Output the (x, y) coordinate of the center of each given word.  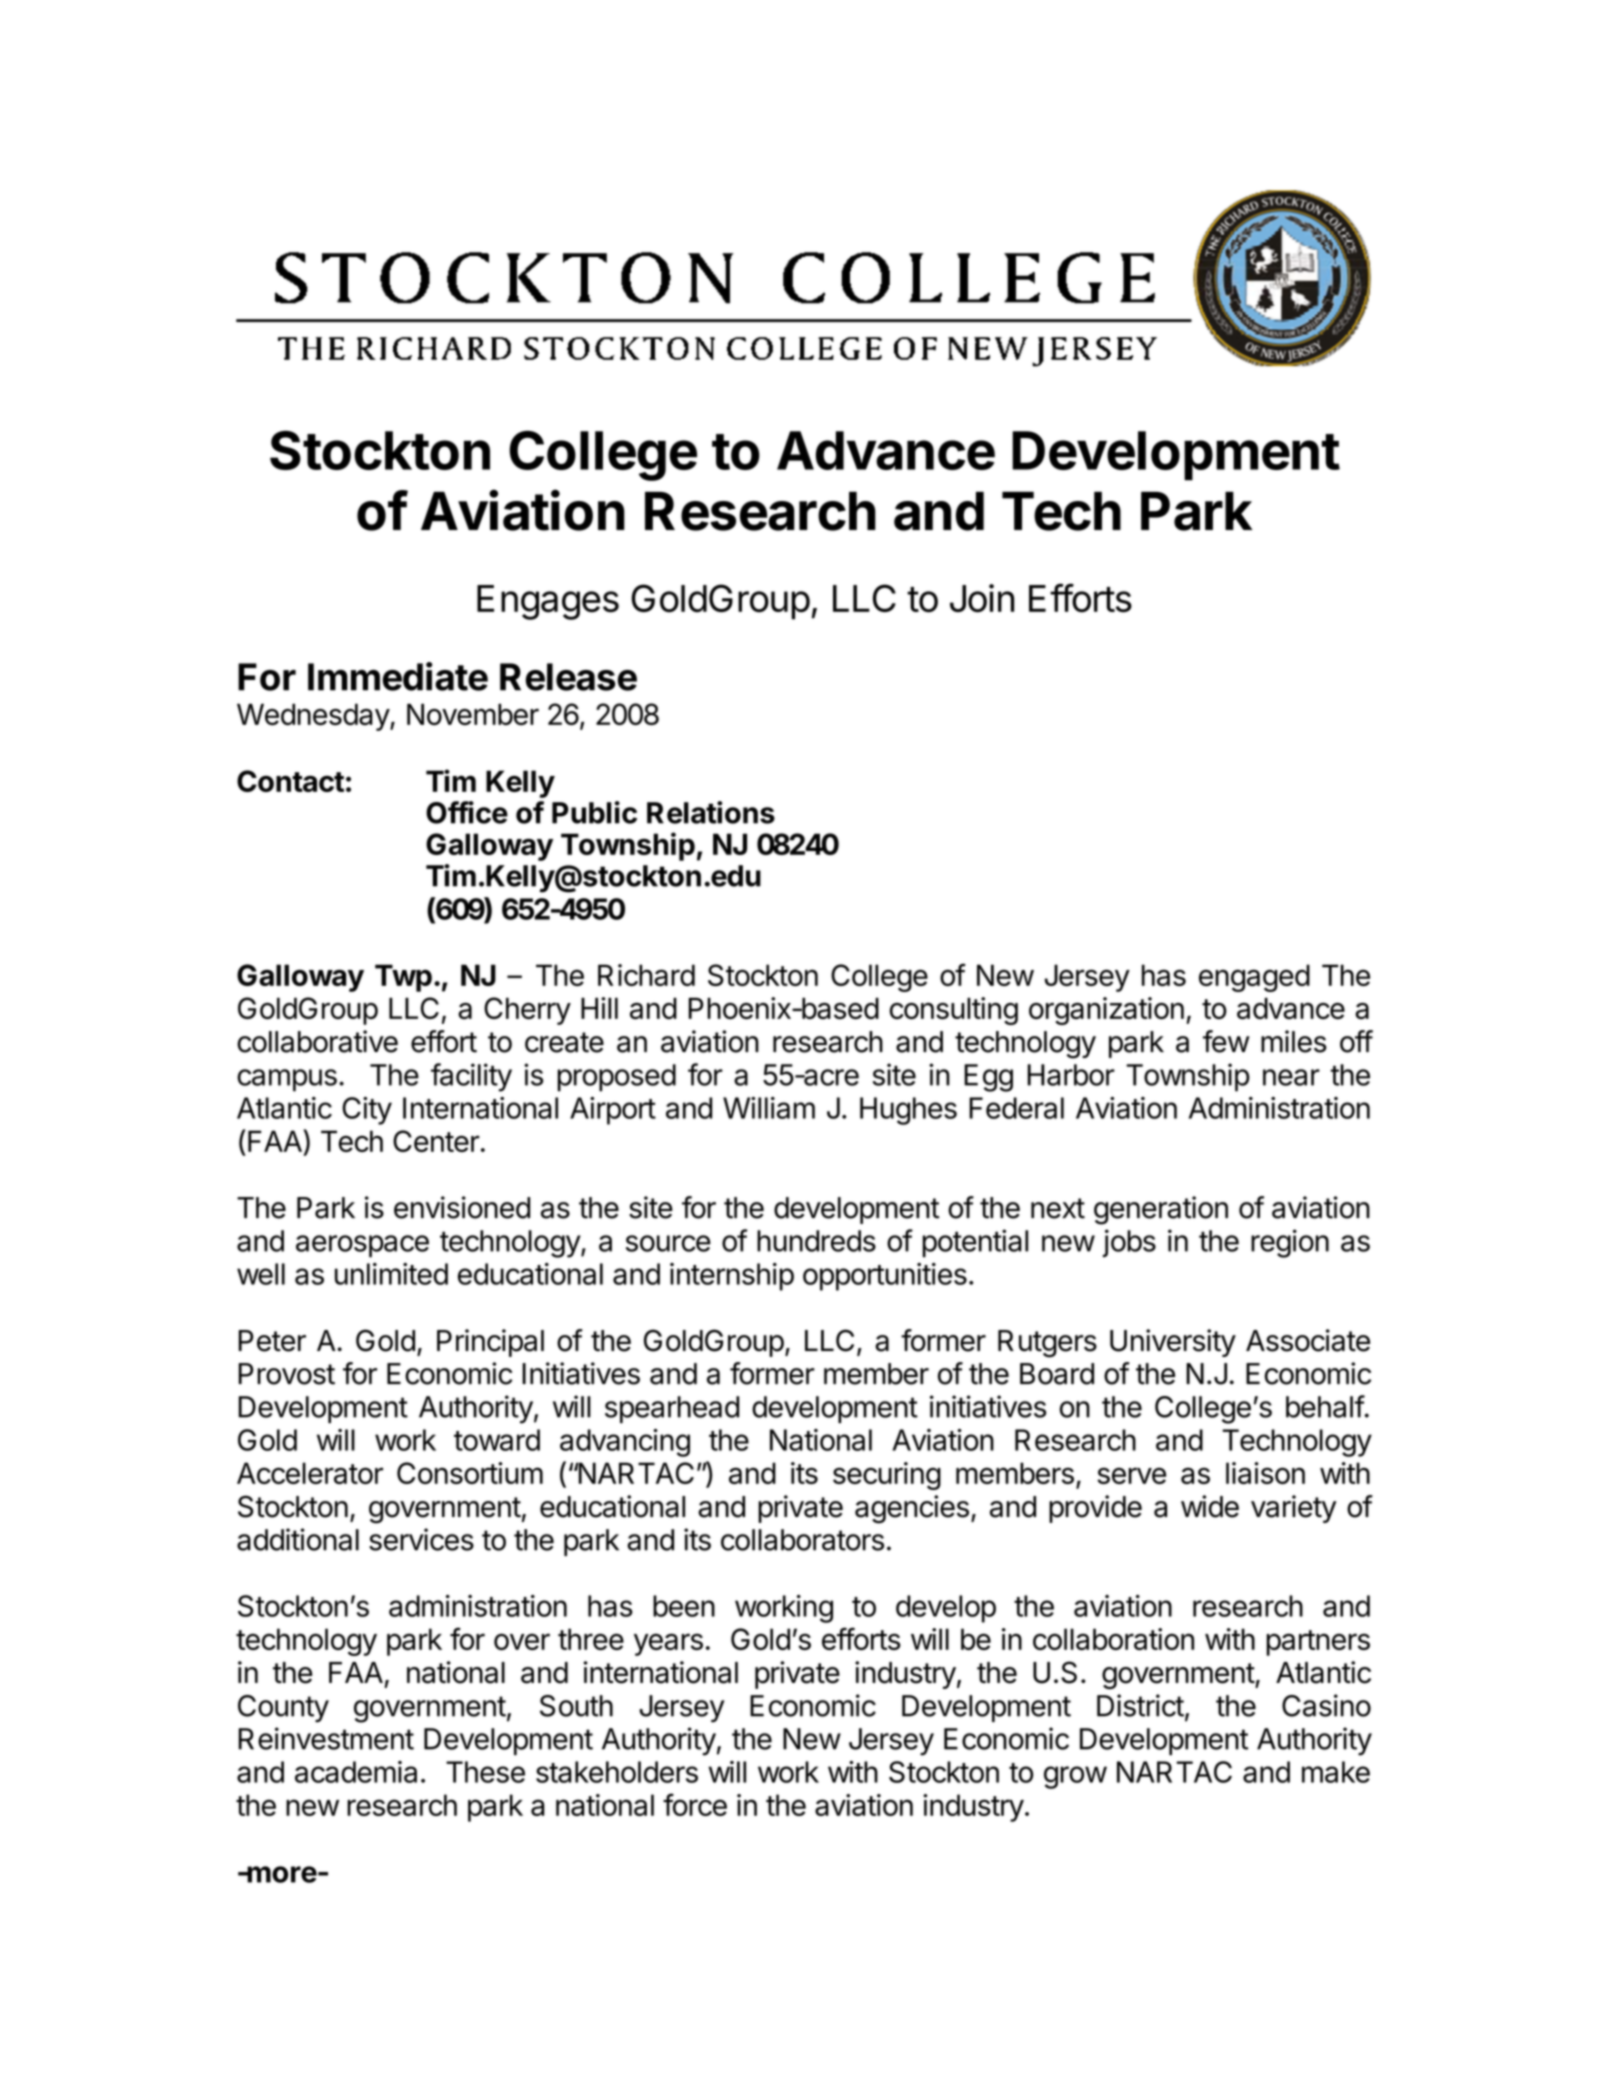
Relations (711, 812)
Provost (287, 1374)
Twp (403, 978)
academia (356, 1772)
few (1226, 1041)
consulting (954, 1011)
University (1173, 1343)
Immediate (398, 676)
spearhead (672, 1409)
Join (982, 598)
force (695, 1804)
